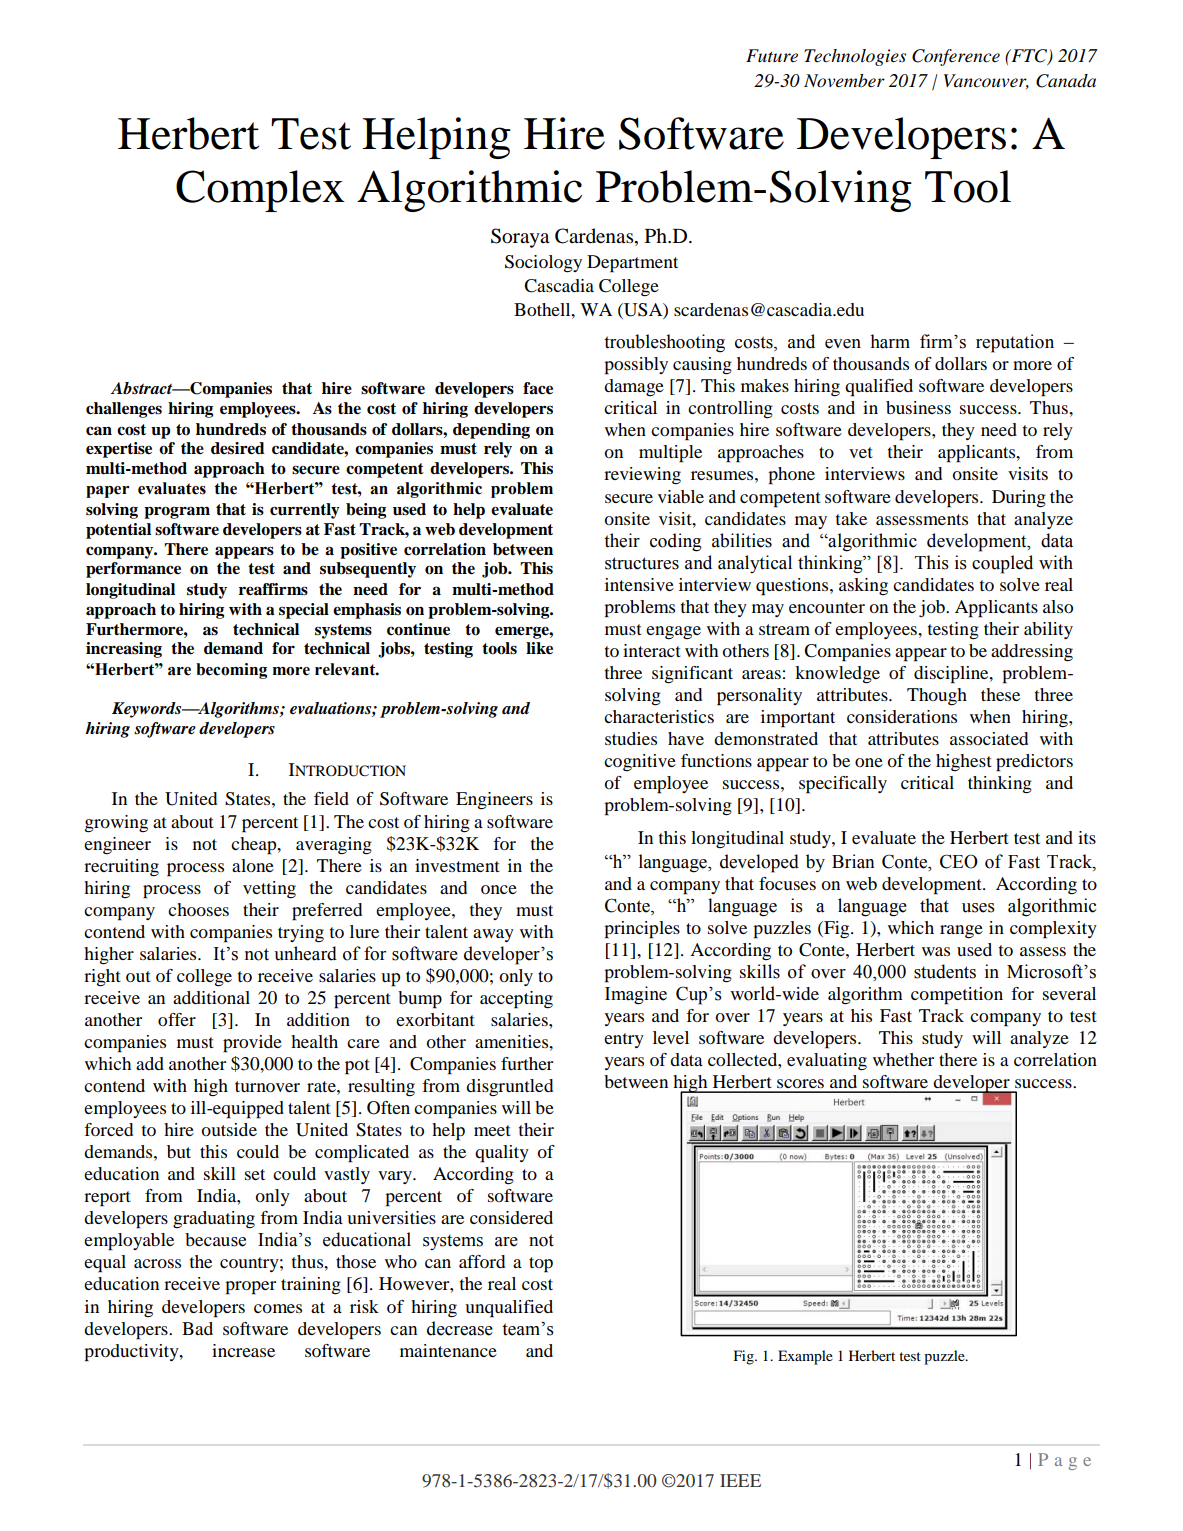 The height and width of the document is (1531, 1183). I want to click on increase, so click(243, 1350).
